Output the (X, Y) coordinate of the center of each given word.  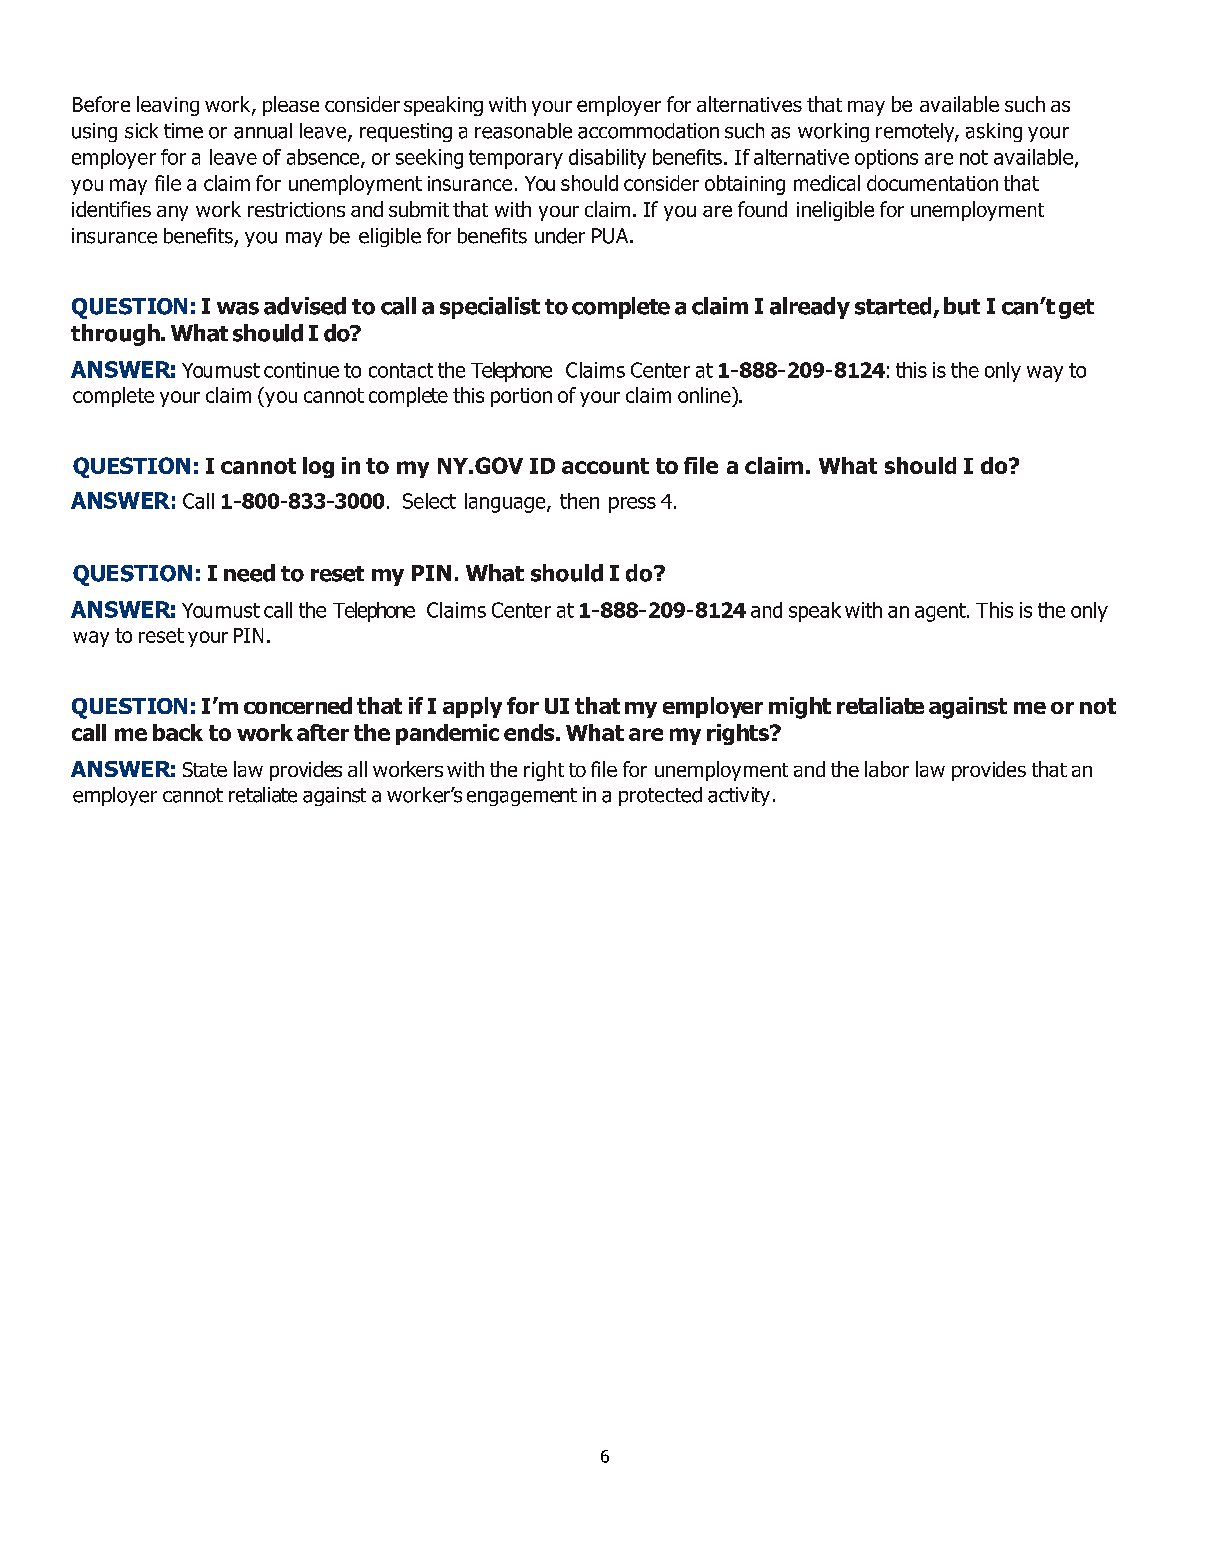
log (318, 467)
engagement (522, 797)
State (205, 769)
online (705, 395)
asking (994, 132)
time (183, 131)
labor (887, 769)
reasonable (523, 131)
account (605, 466)
